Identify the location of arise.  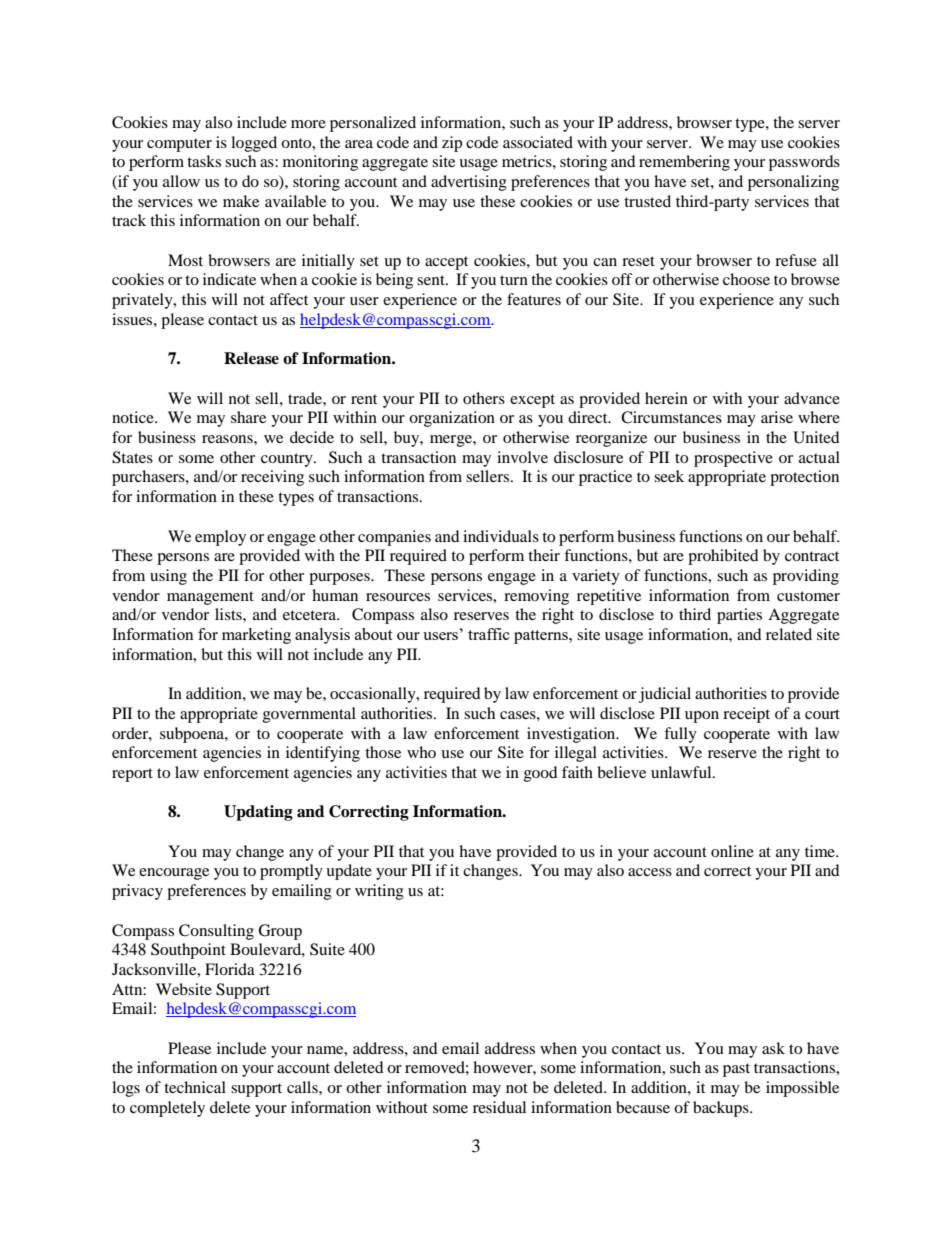
(777, 417).
